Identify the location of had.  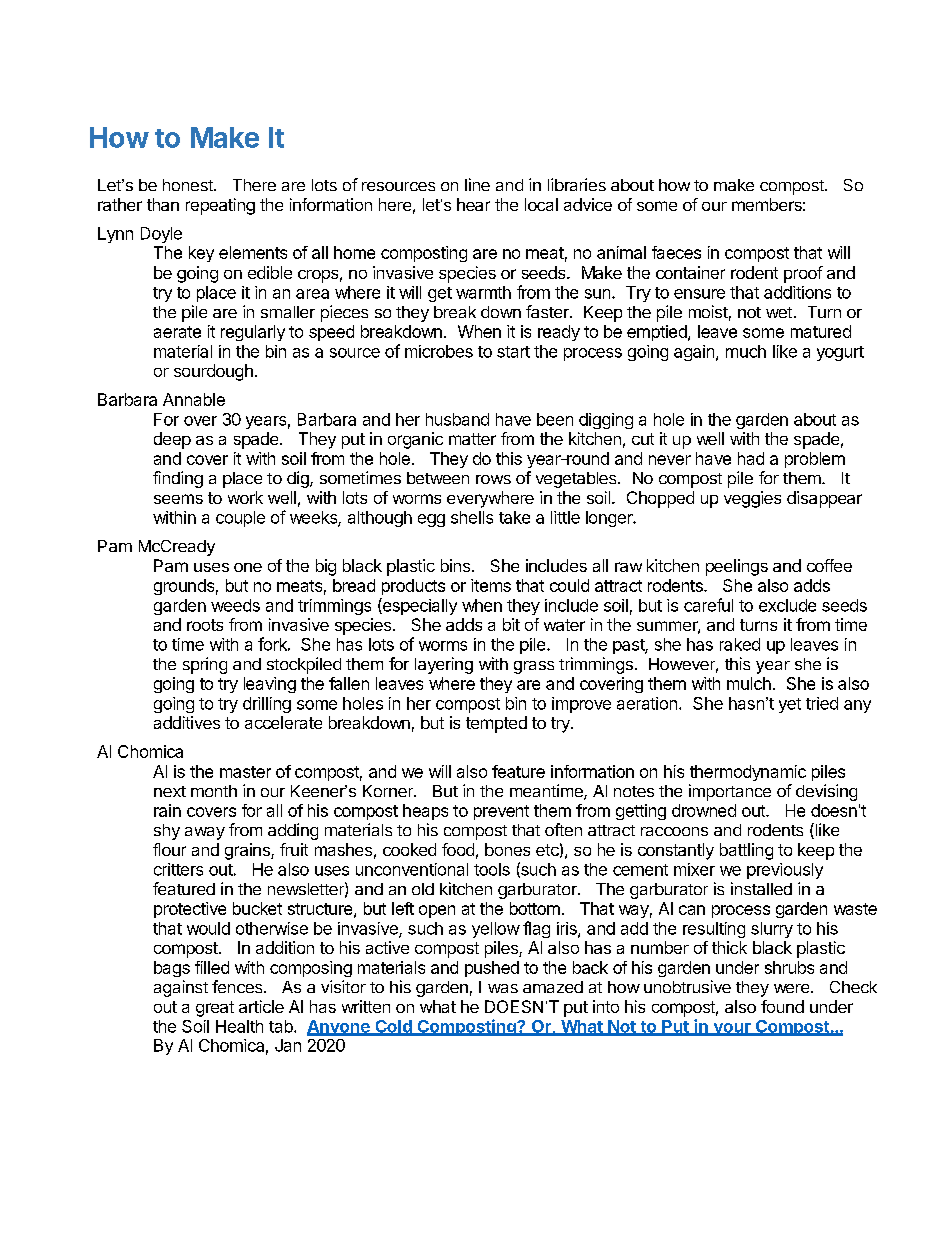
(751, 458).
